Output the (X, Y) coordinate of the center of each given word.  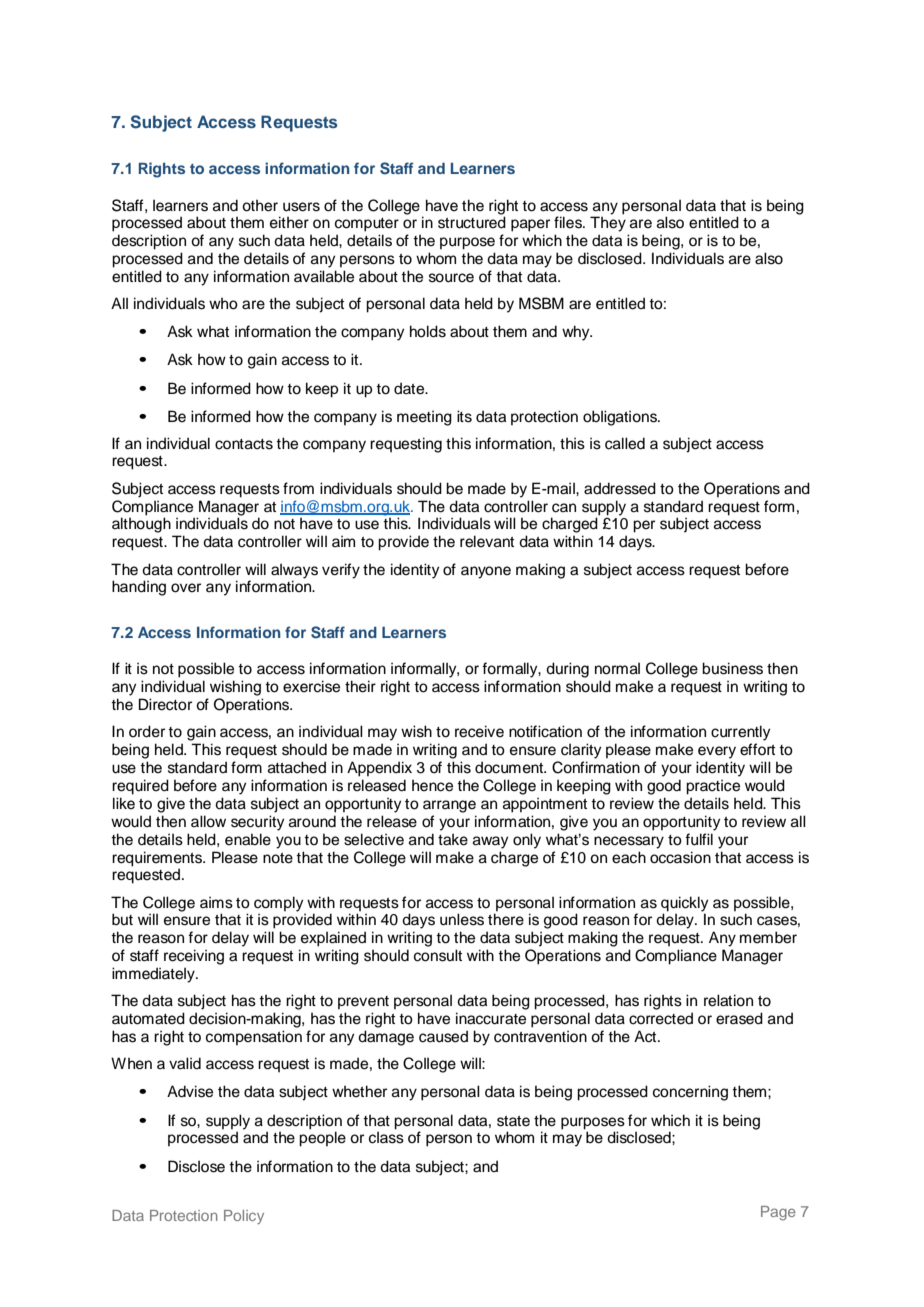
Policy (244, 1217)
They (608, 224)
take (453, 840)
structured (472, 222)
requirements (158, 859)
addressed (620, 488)
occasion (680, 857)
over (186, 588)
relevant (487, 541)
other (260, 206)
